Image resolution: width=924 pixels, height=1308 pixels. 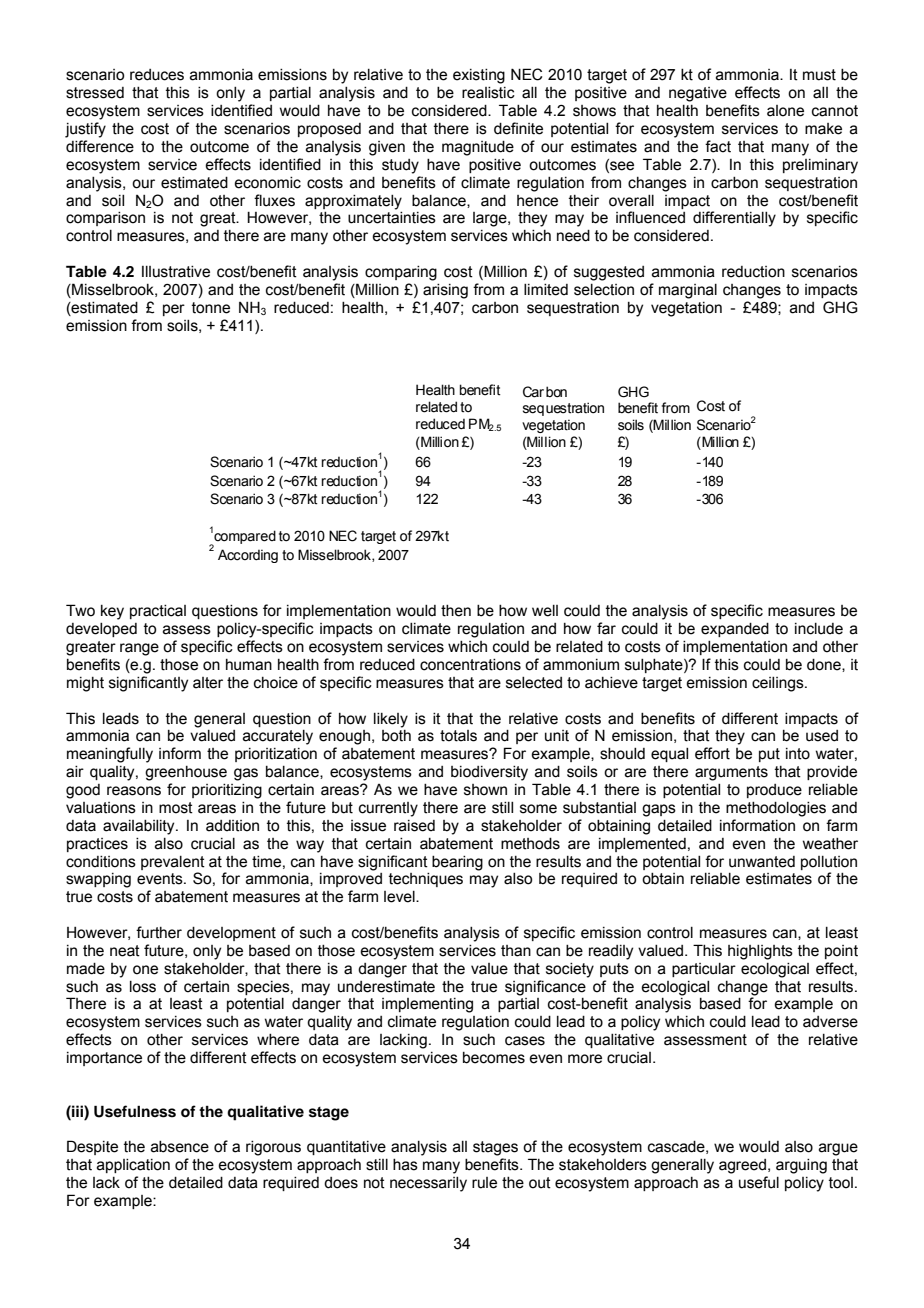 What do you see at coordinates (157, 75) in the screenshot?
I see `reduces` at bounding box center [157, 75].
